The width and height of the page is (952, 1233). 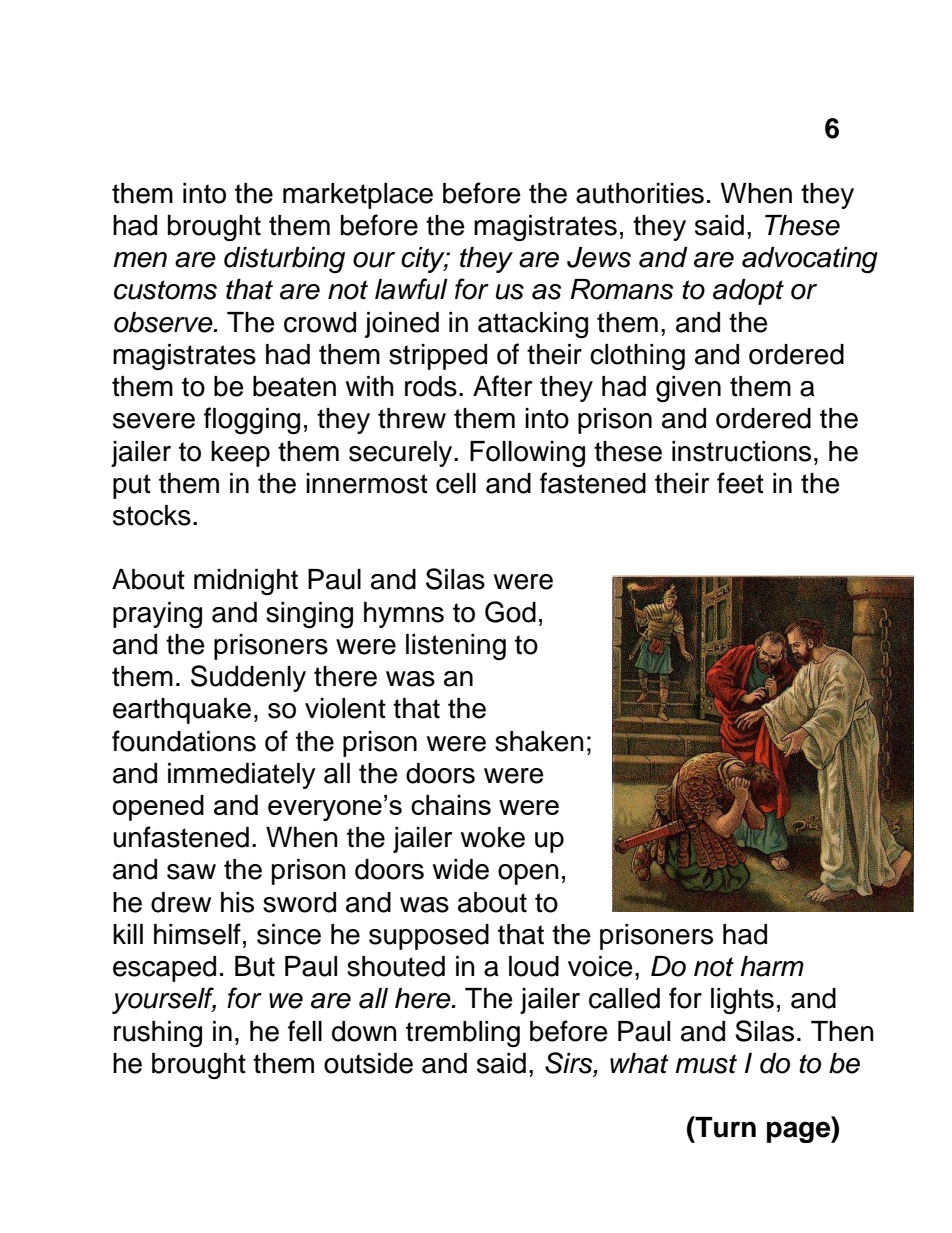 I want to click on Jews, so click(x=599, y=257).
